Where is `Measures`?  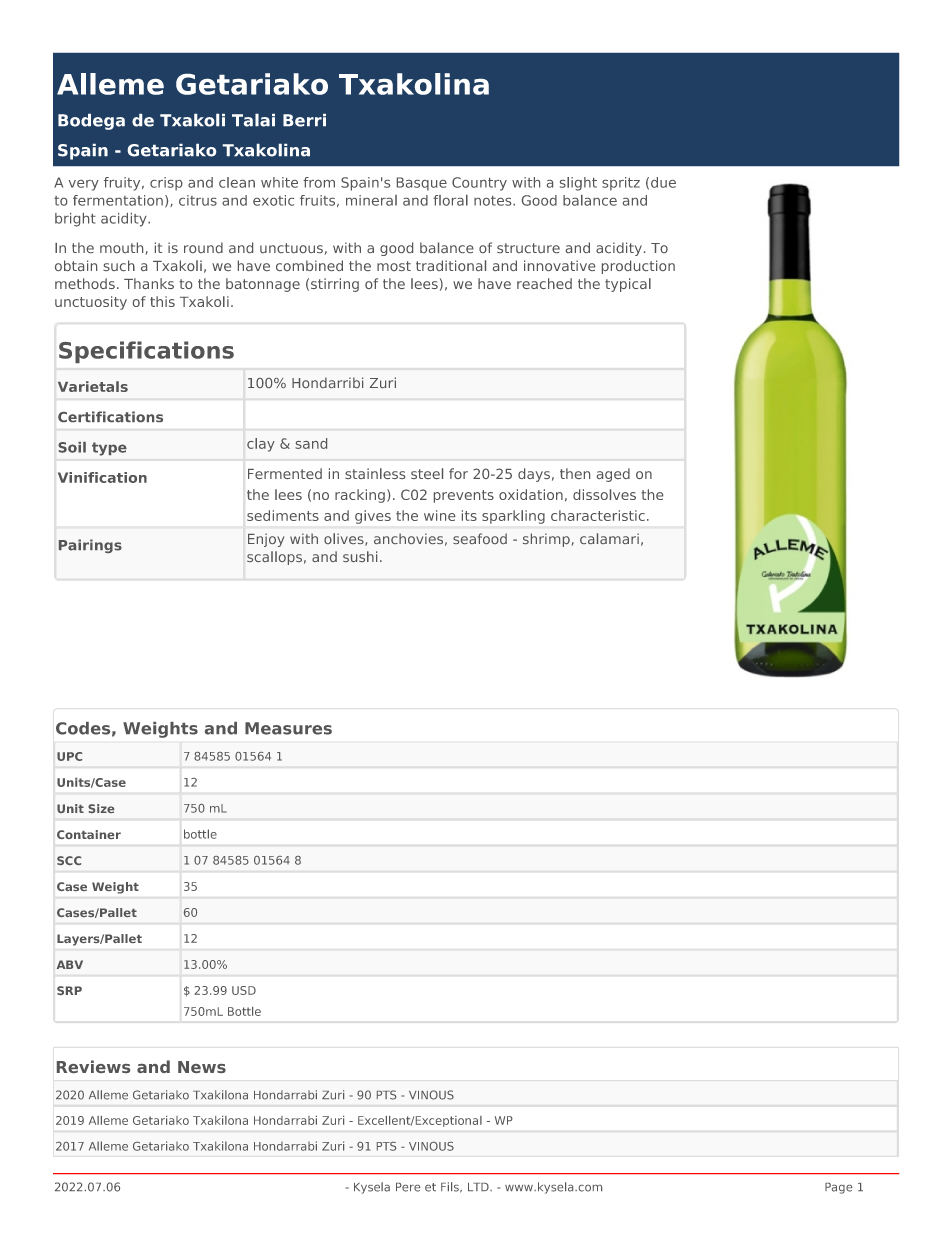 Measures is located at coordinates (288, 728).
